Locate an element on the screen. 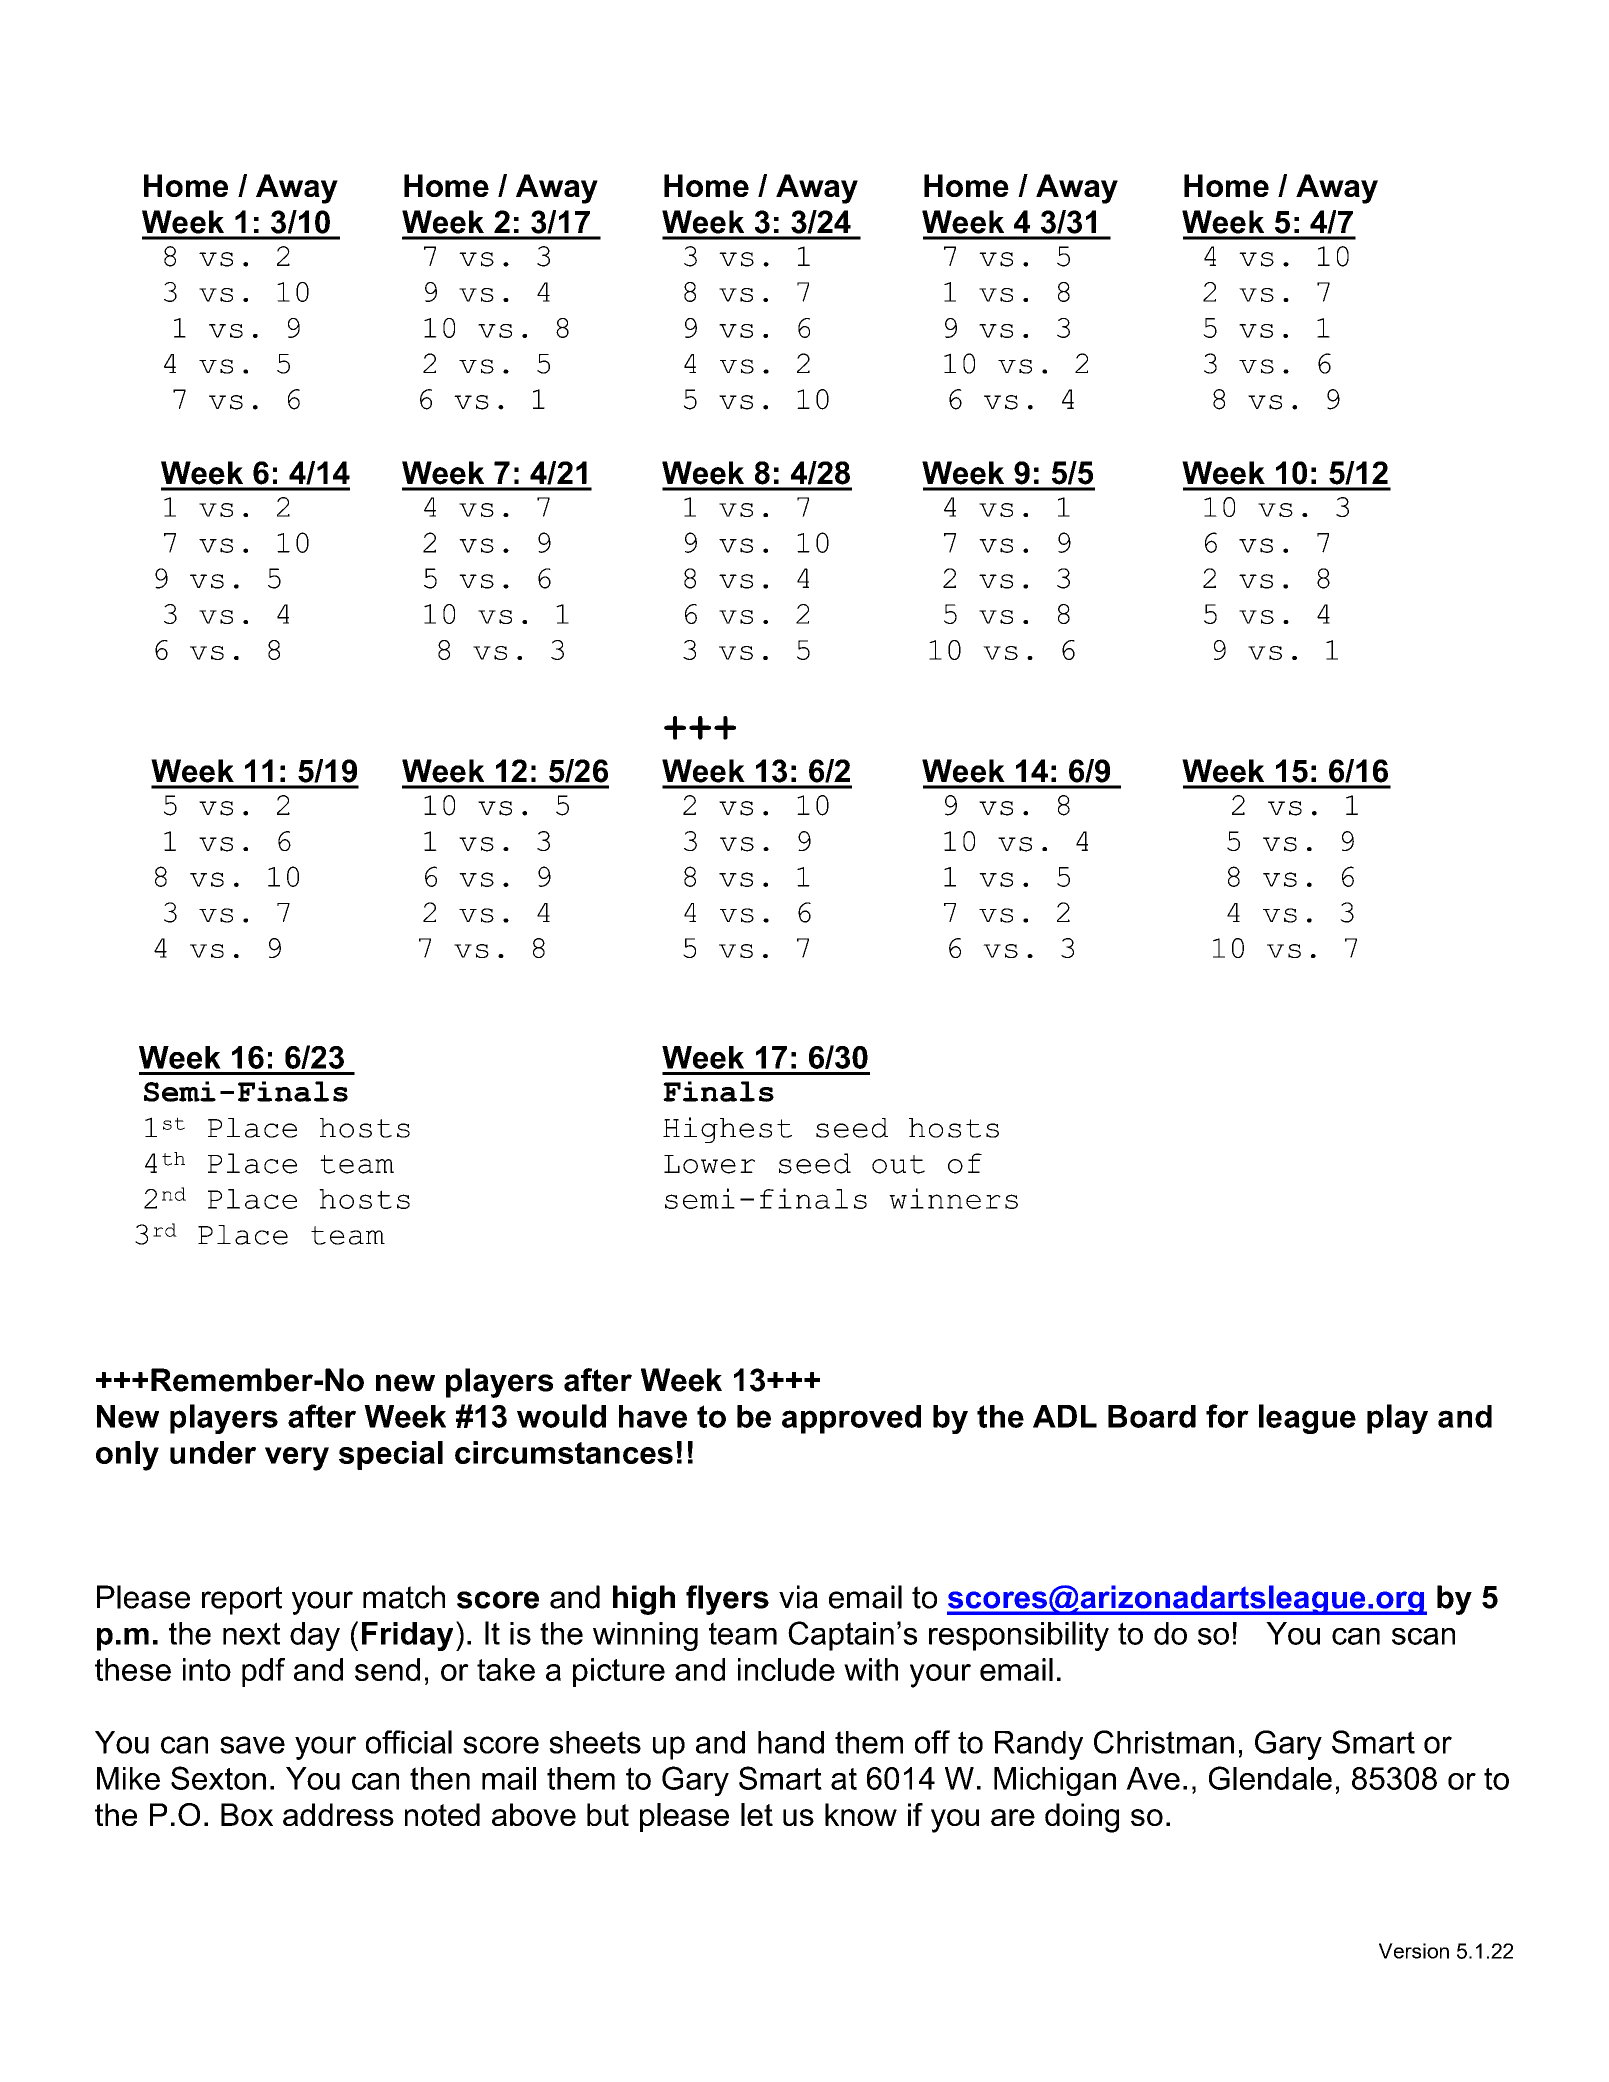 This screenshot has height=2082, width=1609. out is located at coordinates (898, 1164).
